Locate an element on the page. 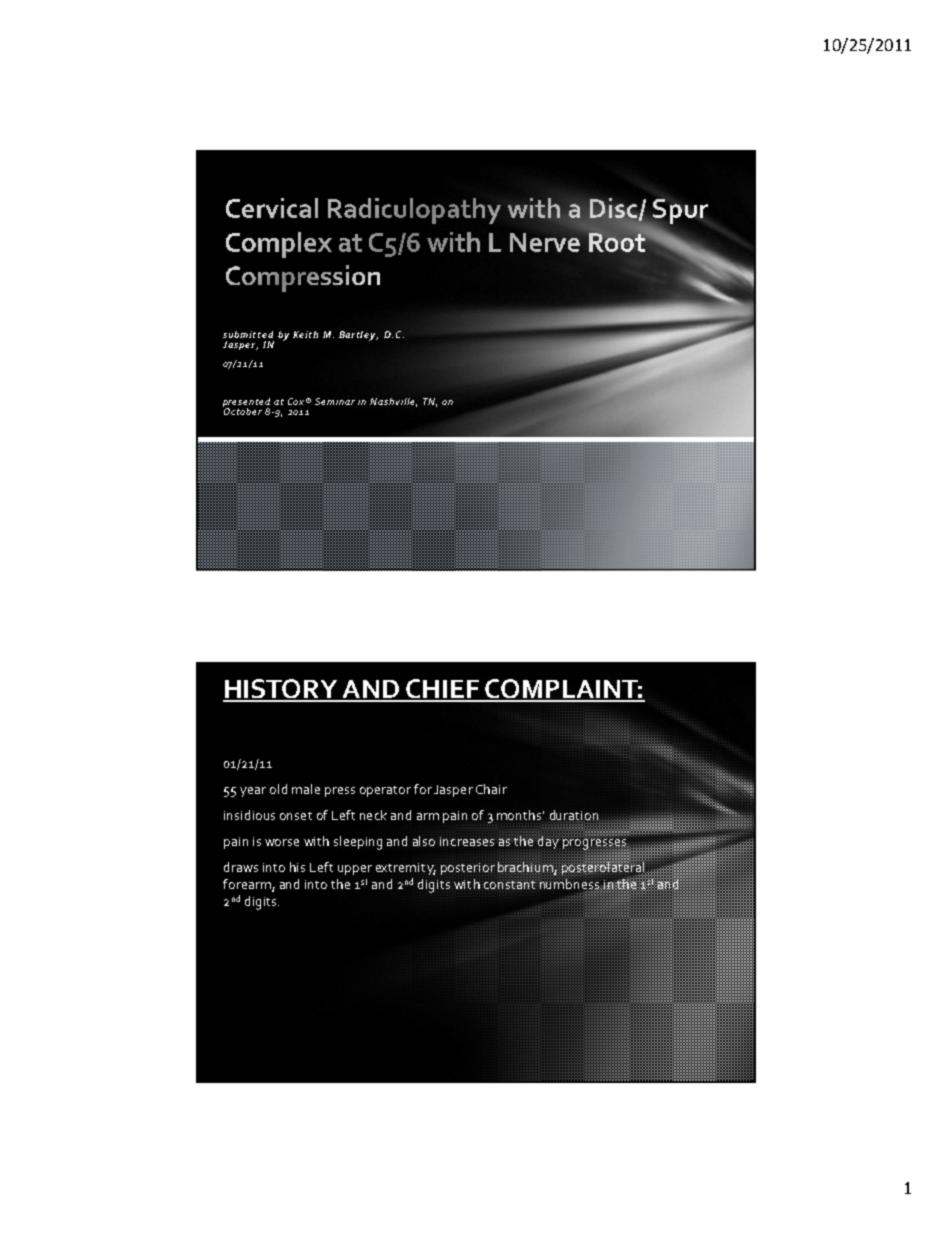  duration is located at coordinates (574, 816).
